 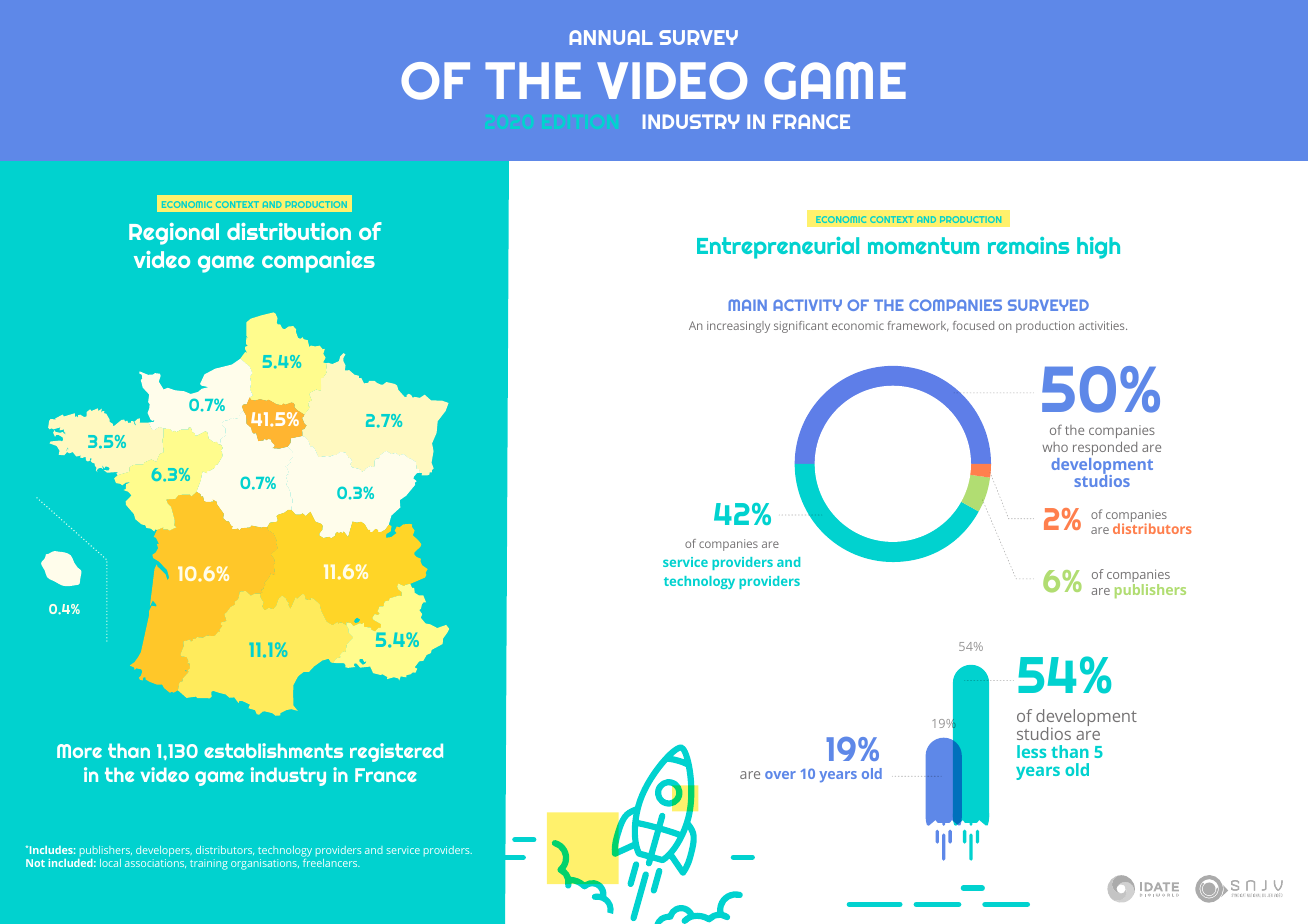 What do you see at coordinates (289, 231) in the document?
I see `distribution` at bounding box center [289, 231].
